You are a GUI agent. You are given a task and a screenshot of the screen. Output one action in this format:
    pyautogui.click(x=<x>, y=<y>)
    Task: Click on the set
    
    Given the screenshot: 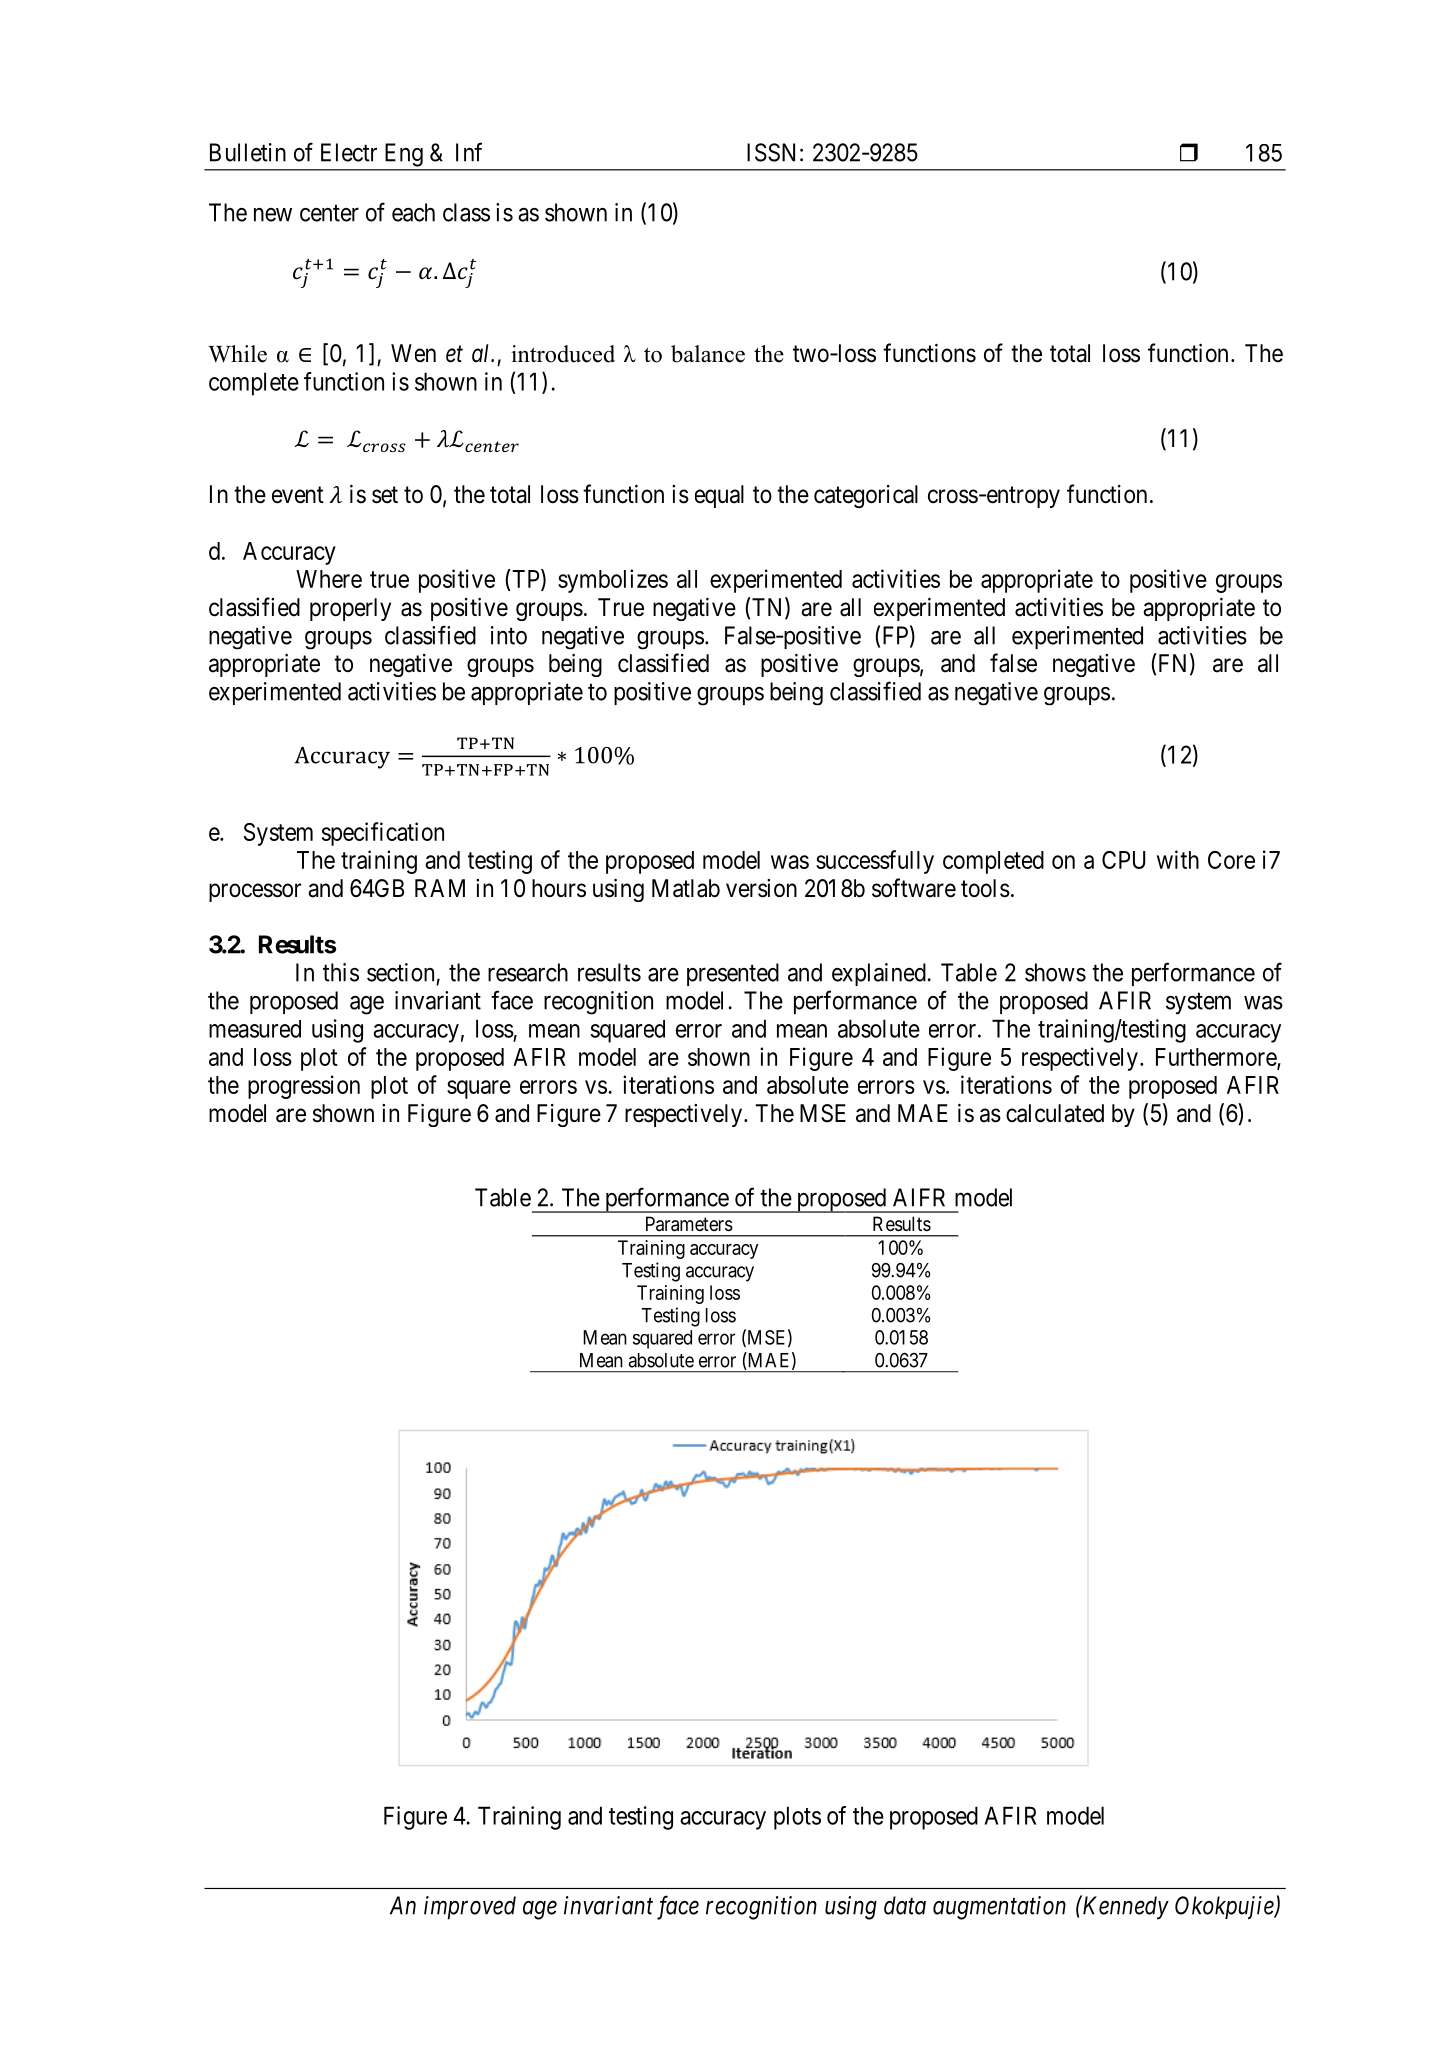 What is the action you would take?
    pyautogui.click(x=385, y=495)
